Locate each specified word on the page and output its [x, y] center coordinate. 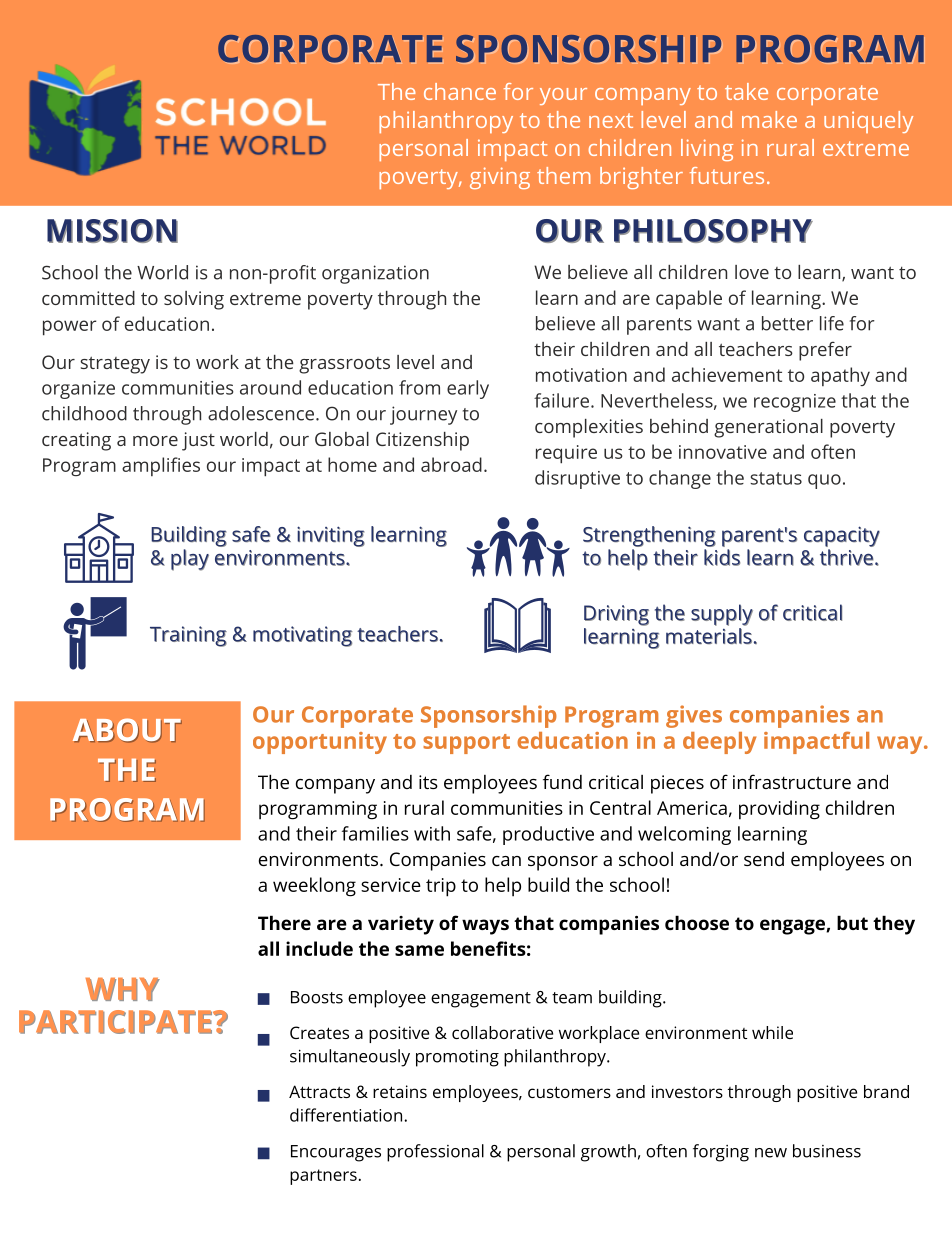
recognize [795, 403]
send [764, 859]
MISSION [112, 231]
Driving [616, 615]
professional [435, 1153]
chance [460, 91]
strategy [115, 365]
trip [441, 887]
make [769, 119]
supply [722, 615]
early [468, 389]
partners [323, 1177]
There [284, 922]
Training [188, 636]
